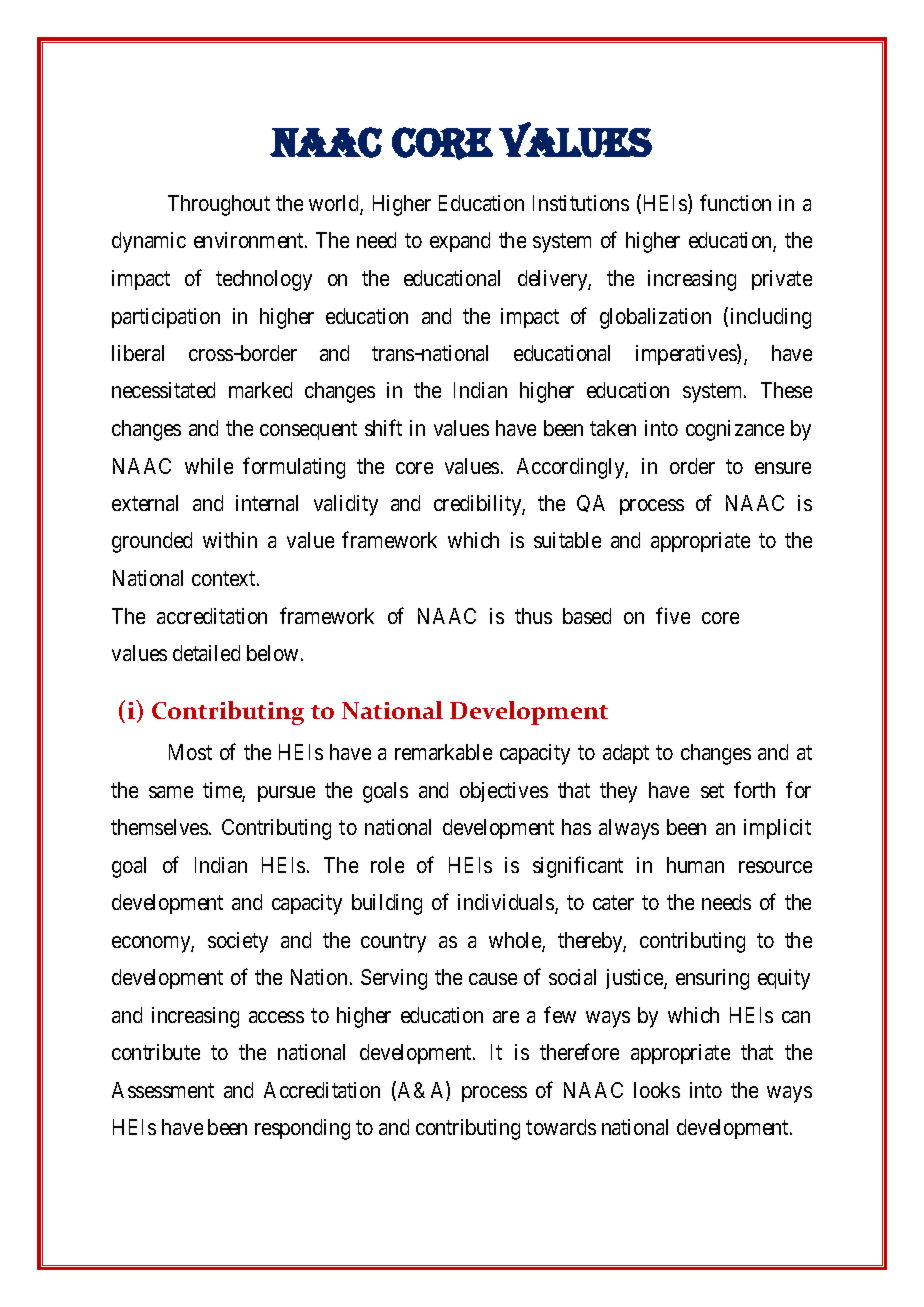 The height and width of the document is (1307, 924). Describe the element at coordinates (712, 790) in the document. I see `set` at that location.
